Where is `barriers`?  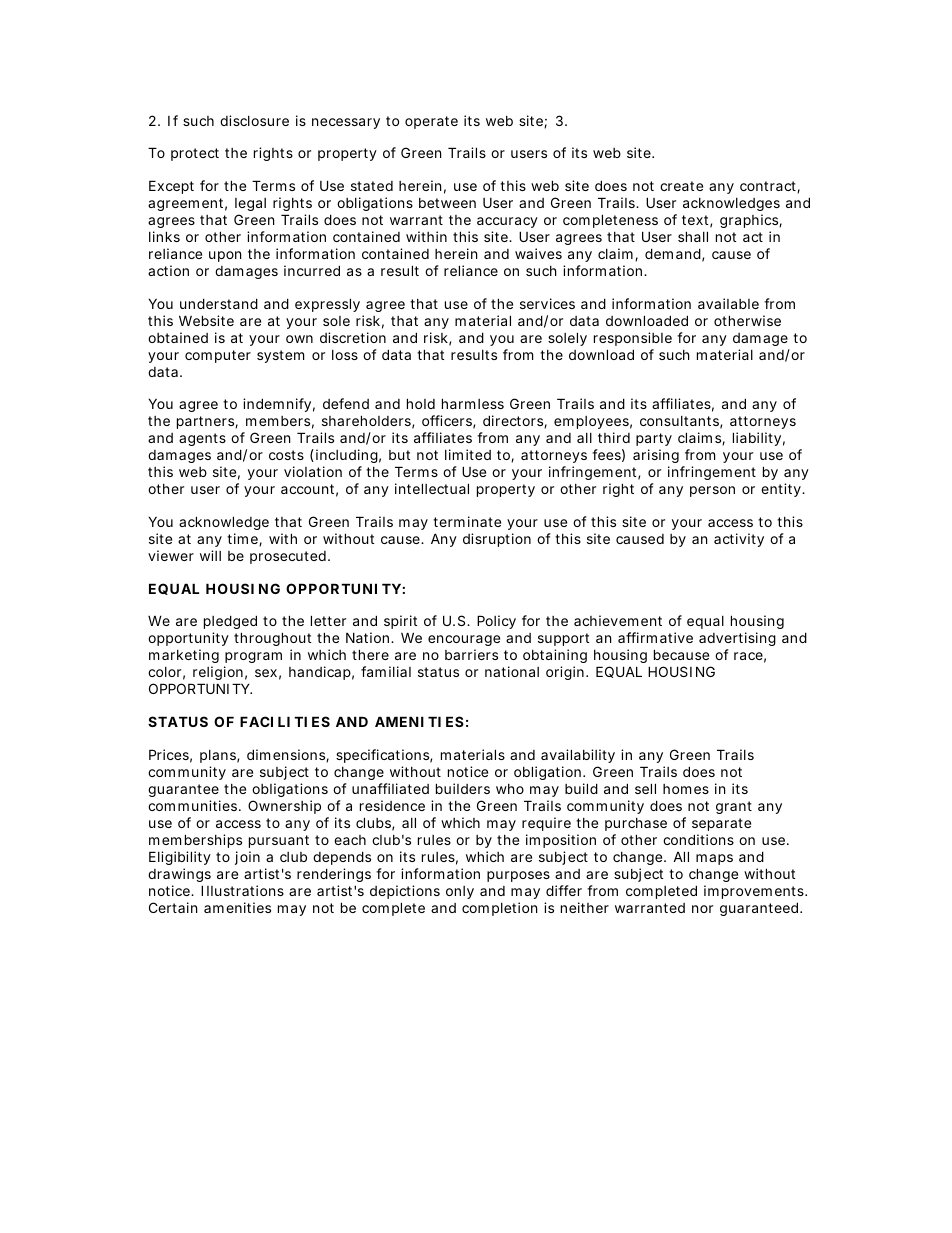
barriers is located at coordinates (471, 654).
